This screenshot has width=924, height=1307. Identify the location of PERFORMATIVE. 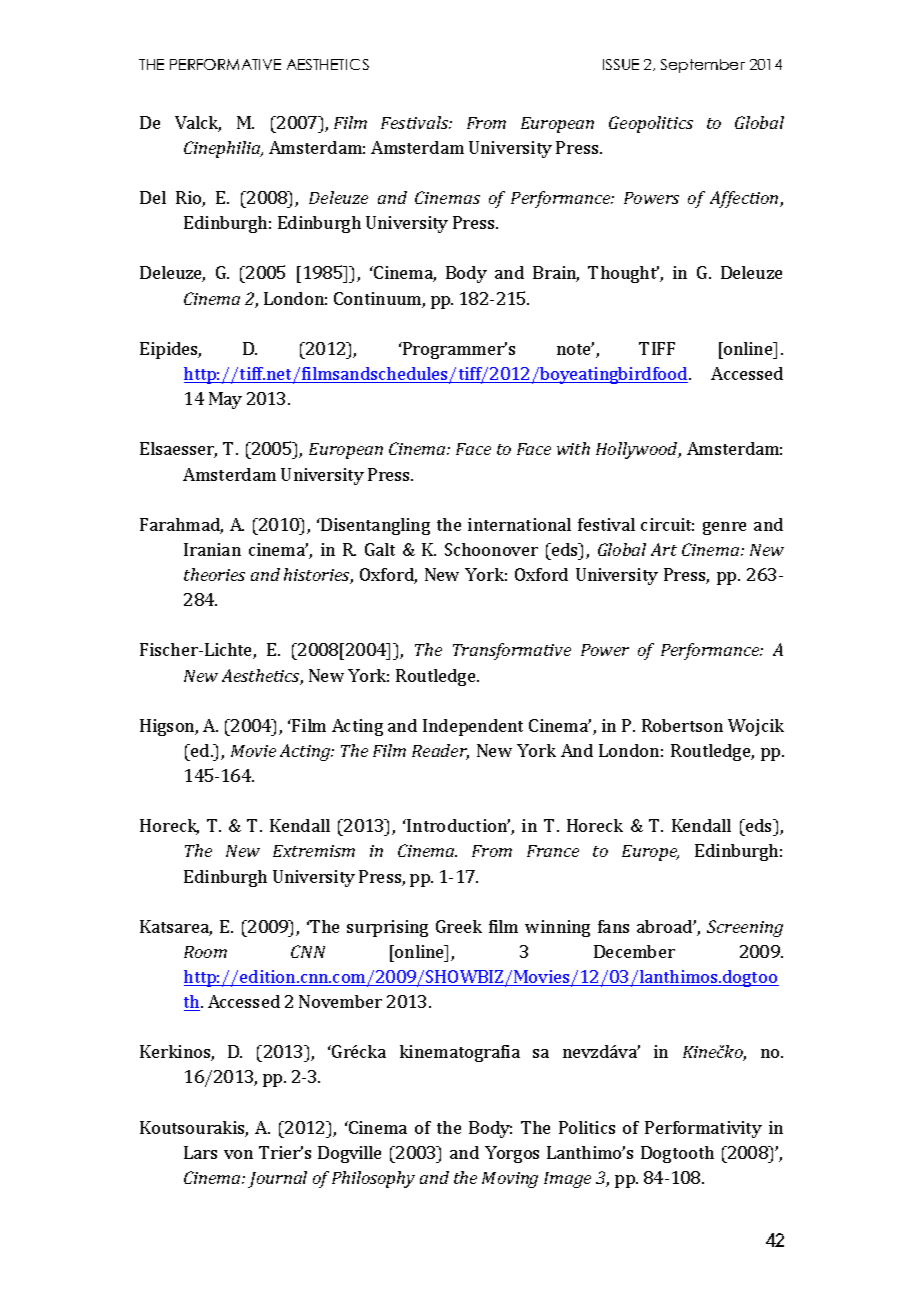
(225, 64).
